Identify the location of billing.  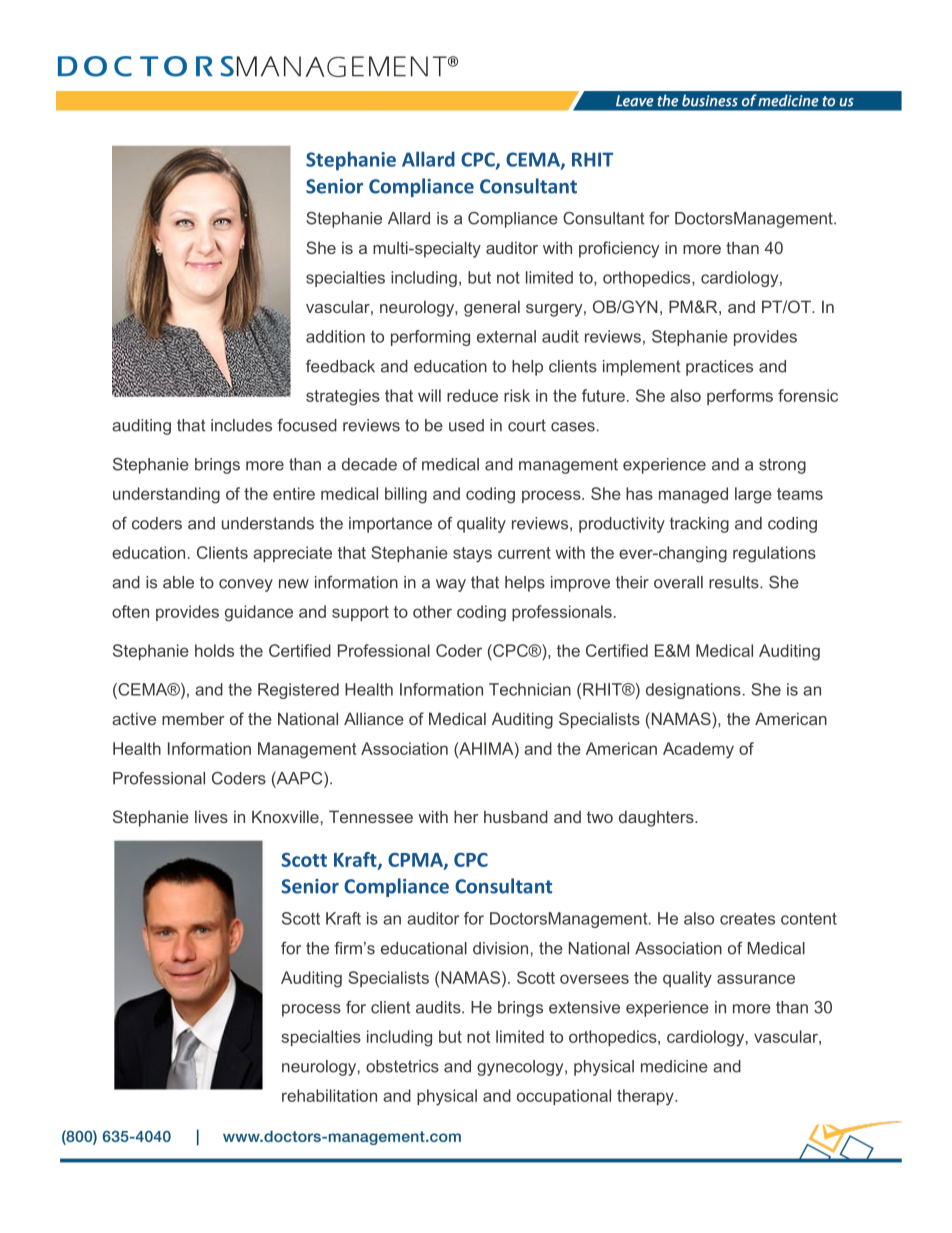
(406, 495).
